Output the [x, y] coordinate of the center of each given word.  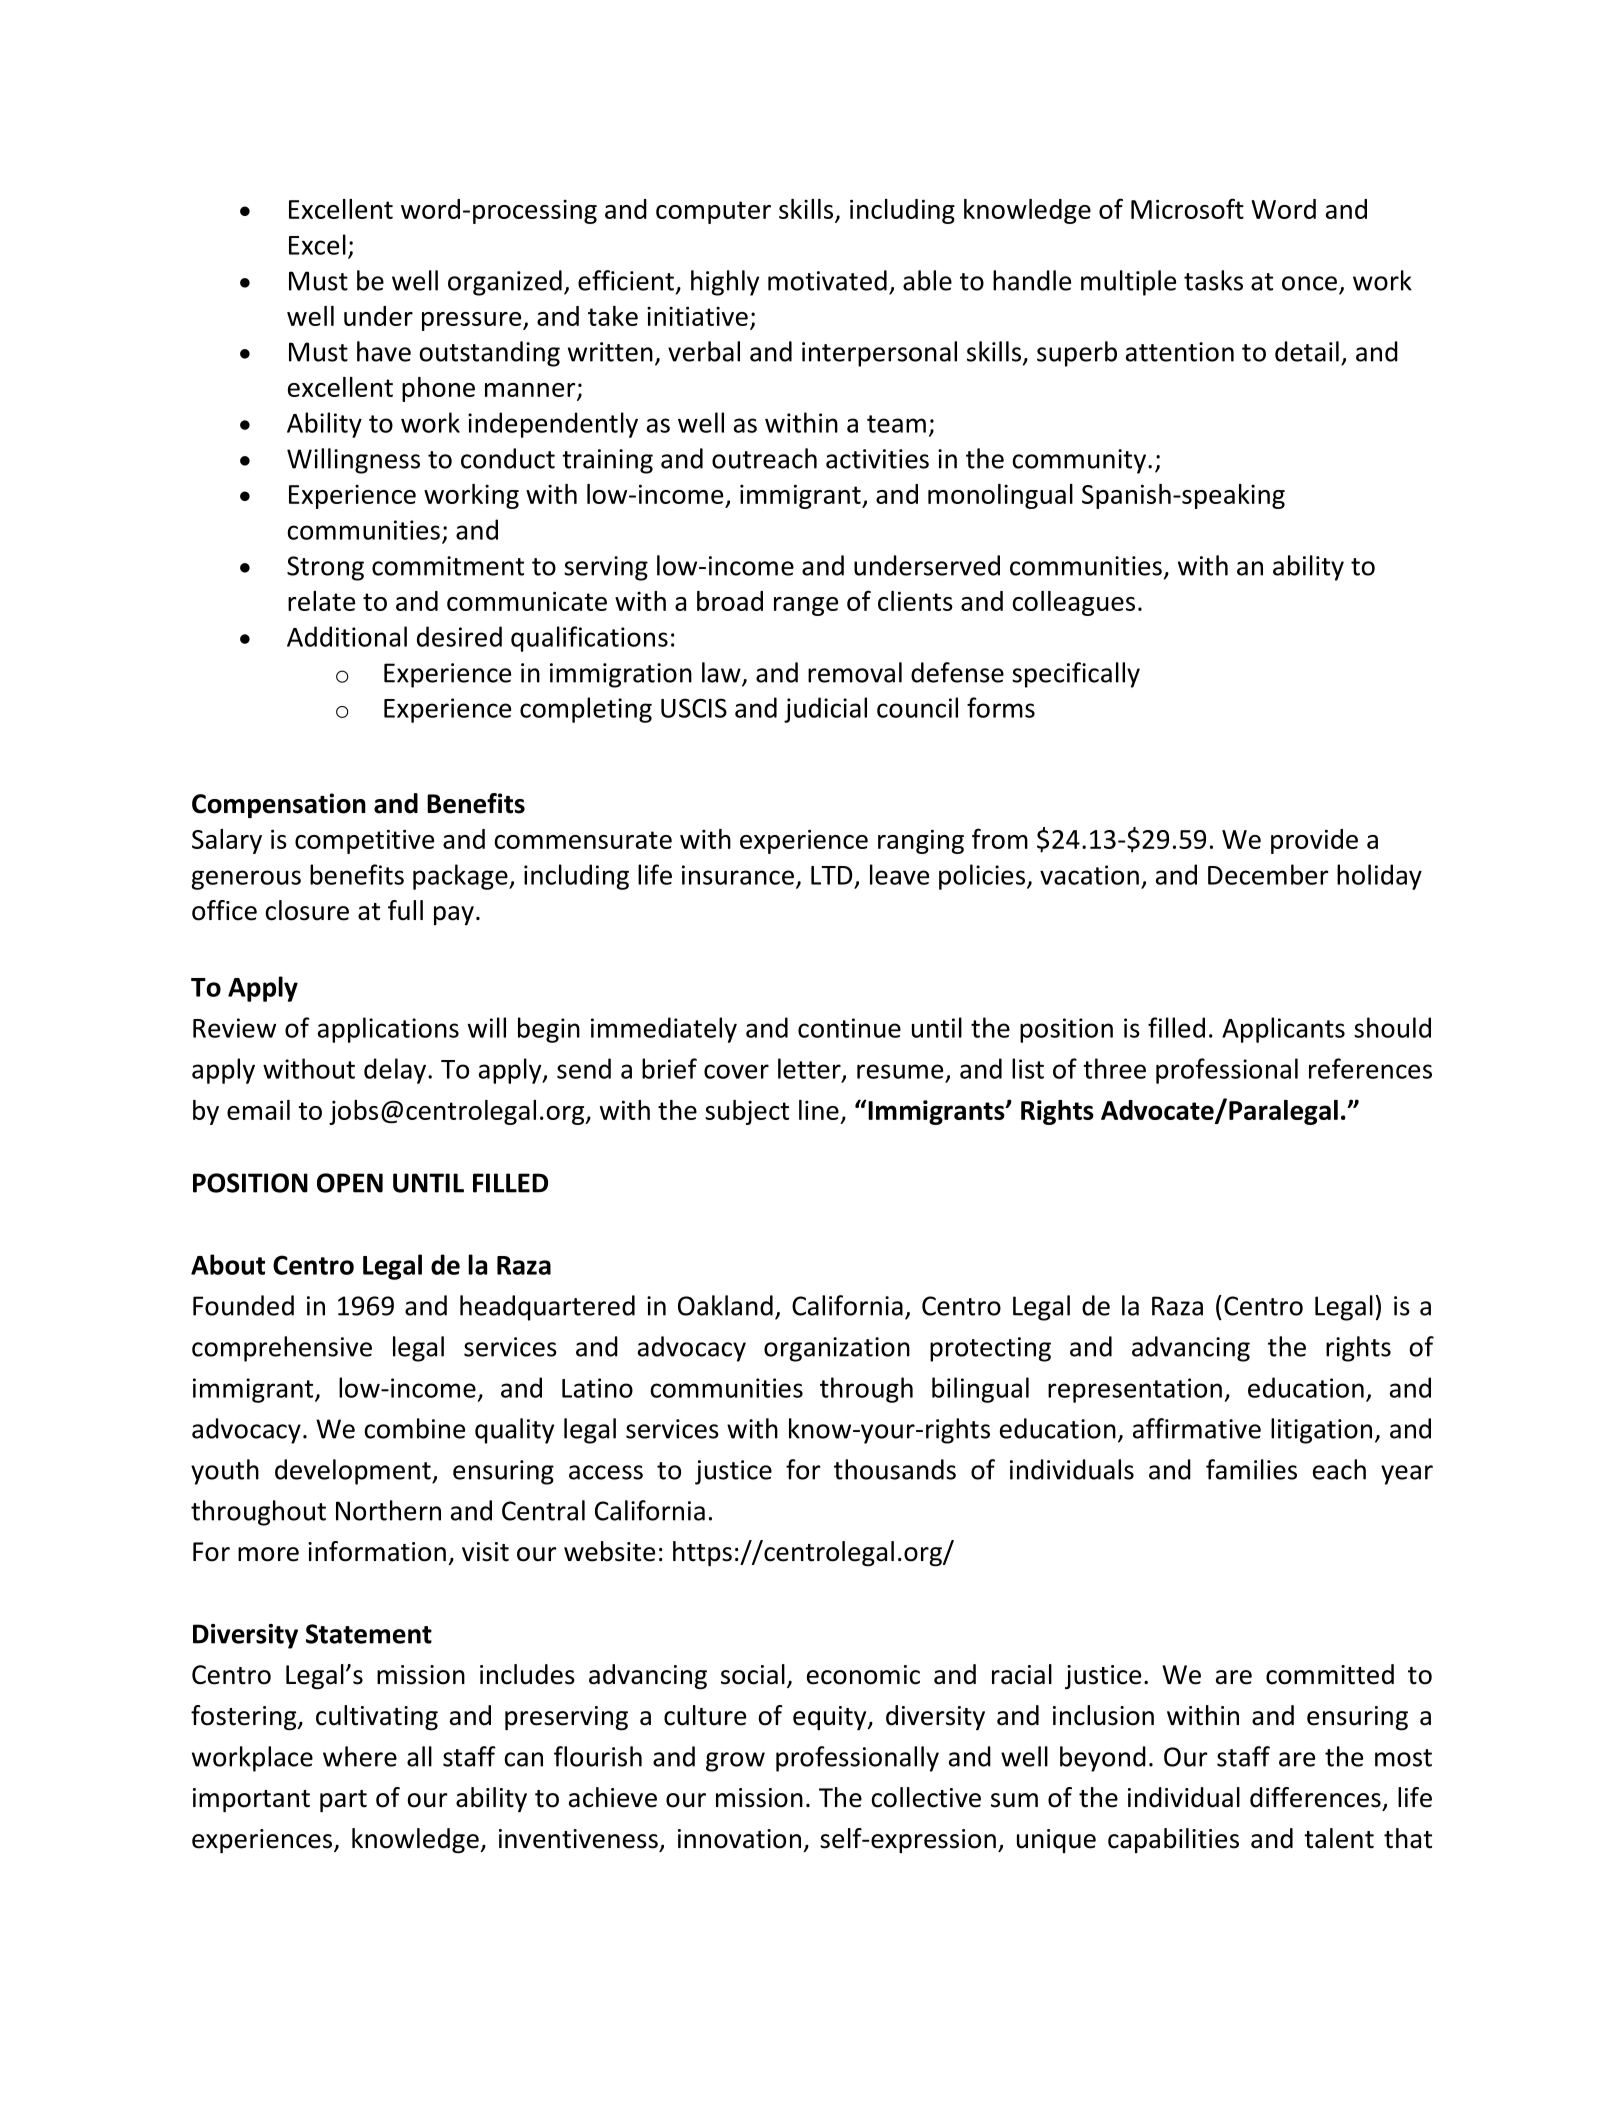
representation [1135, 1390]
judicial [825, 710]
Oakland [725, 1305]
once [1309, 283]
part [343, 1801]
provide [1314, 841]
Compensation [279, 805]
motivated [827, 280]
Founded [243, 1305]
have [384, 351]
